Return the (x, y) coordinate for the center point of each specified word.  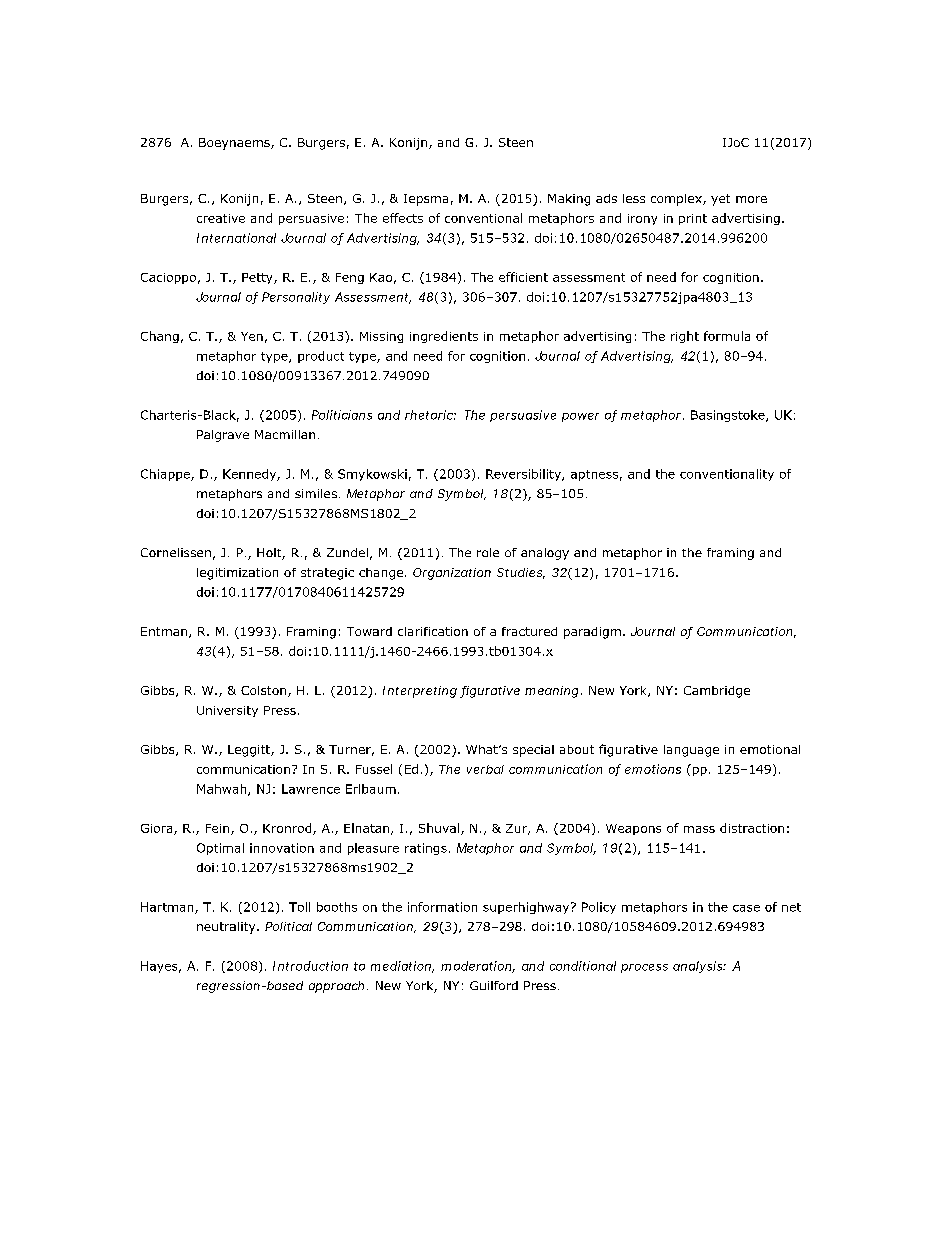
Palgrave (223, 436)
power (580, 417)
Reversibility (524, 475)
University (227, 711)
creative (221, 218)
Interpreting (420, 692)
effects (403, 218)
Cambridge (717, 692)
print (693, 219)
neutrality (227, 928)
